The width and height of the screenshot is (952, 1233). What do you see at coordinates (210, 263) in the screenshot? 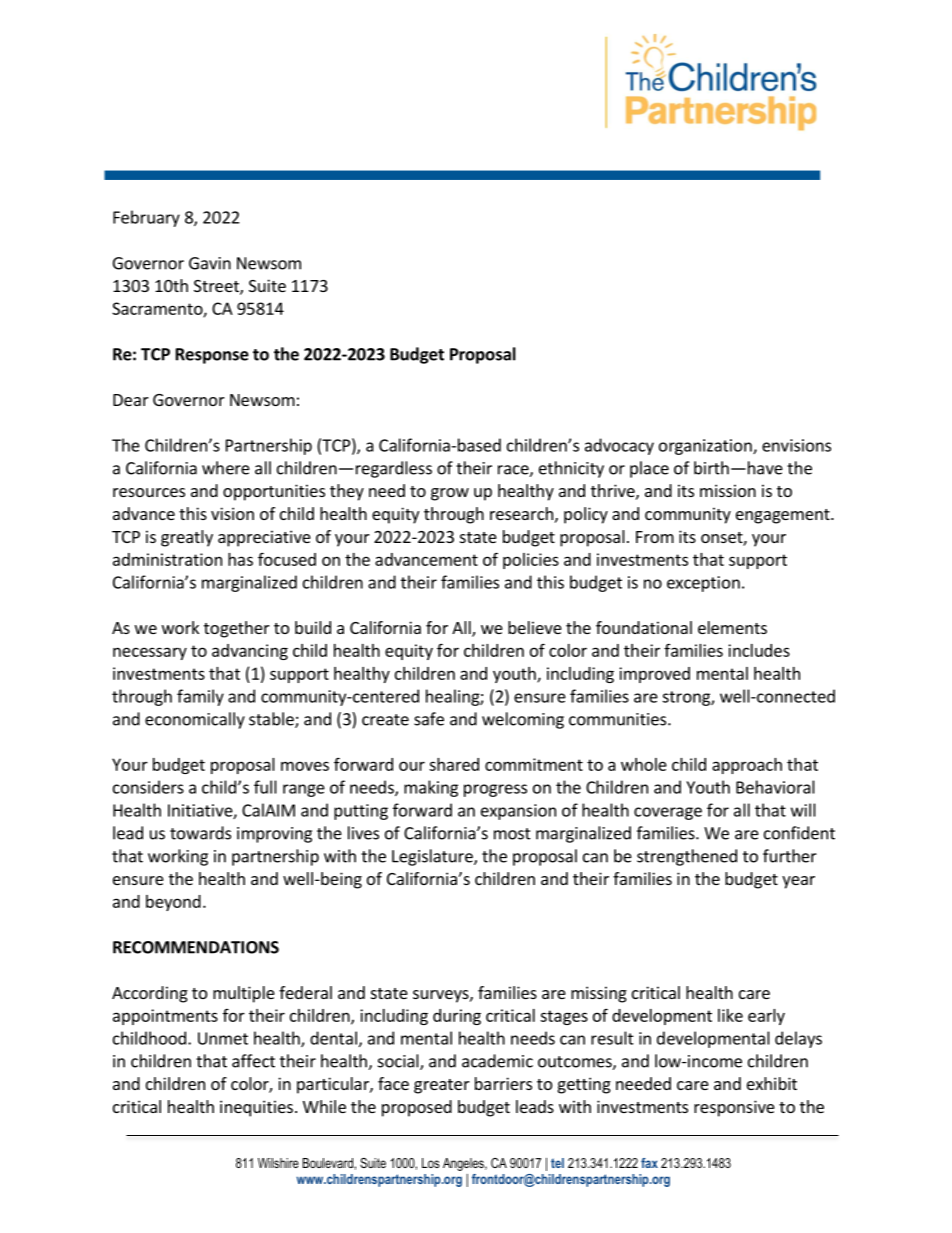
I see `Gavin` at bounding box center [210, 263].
